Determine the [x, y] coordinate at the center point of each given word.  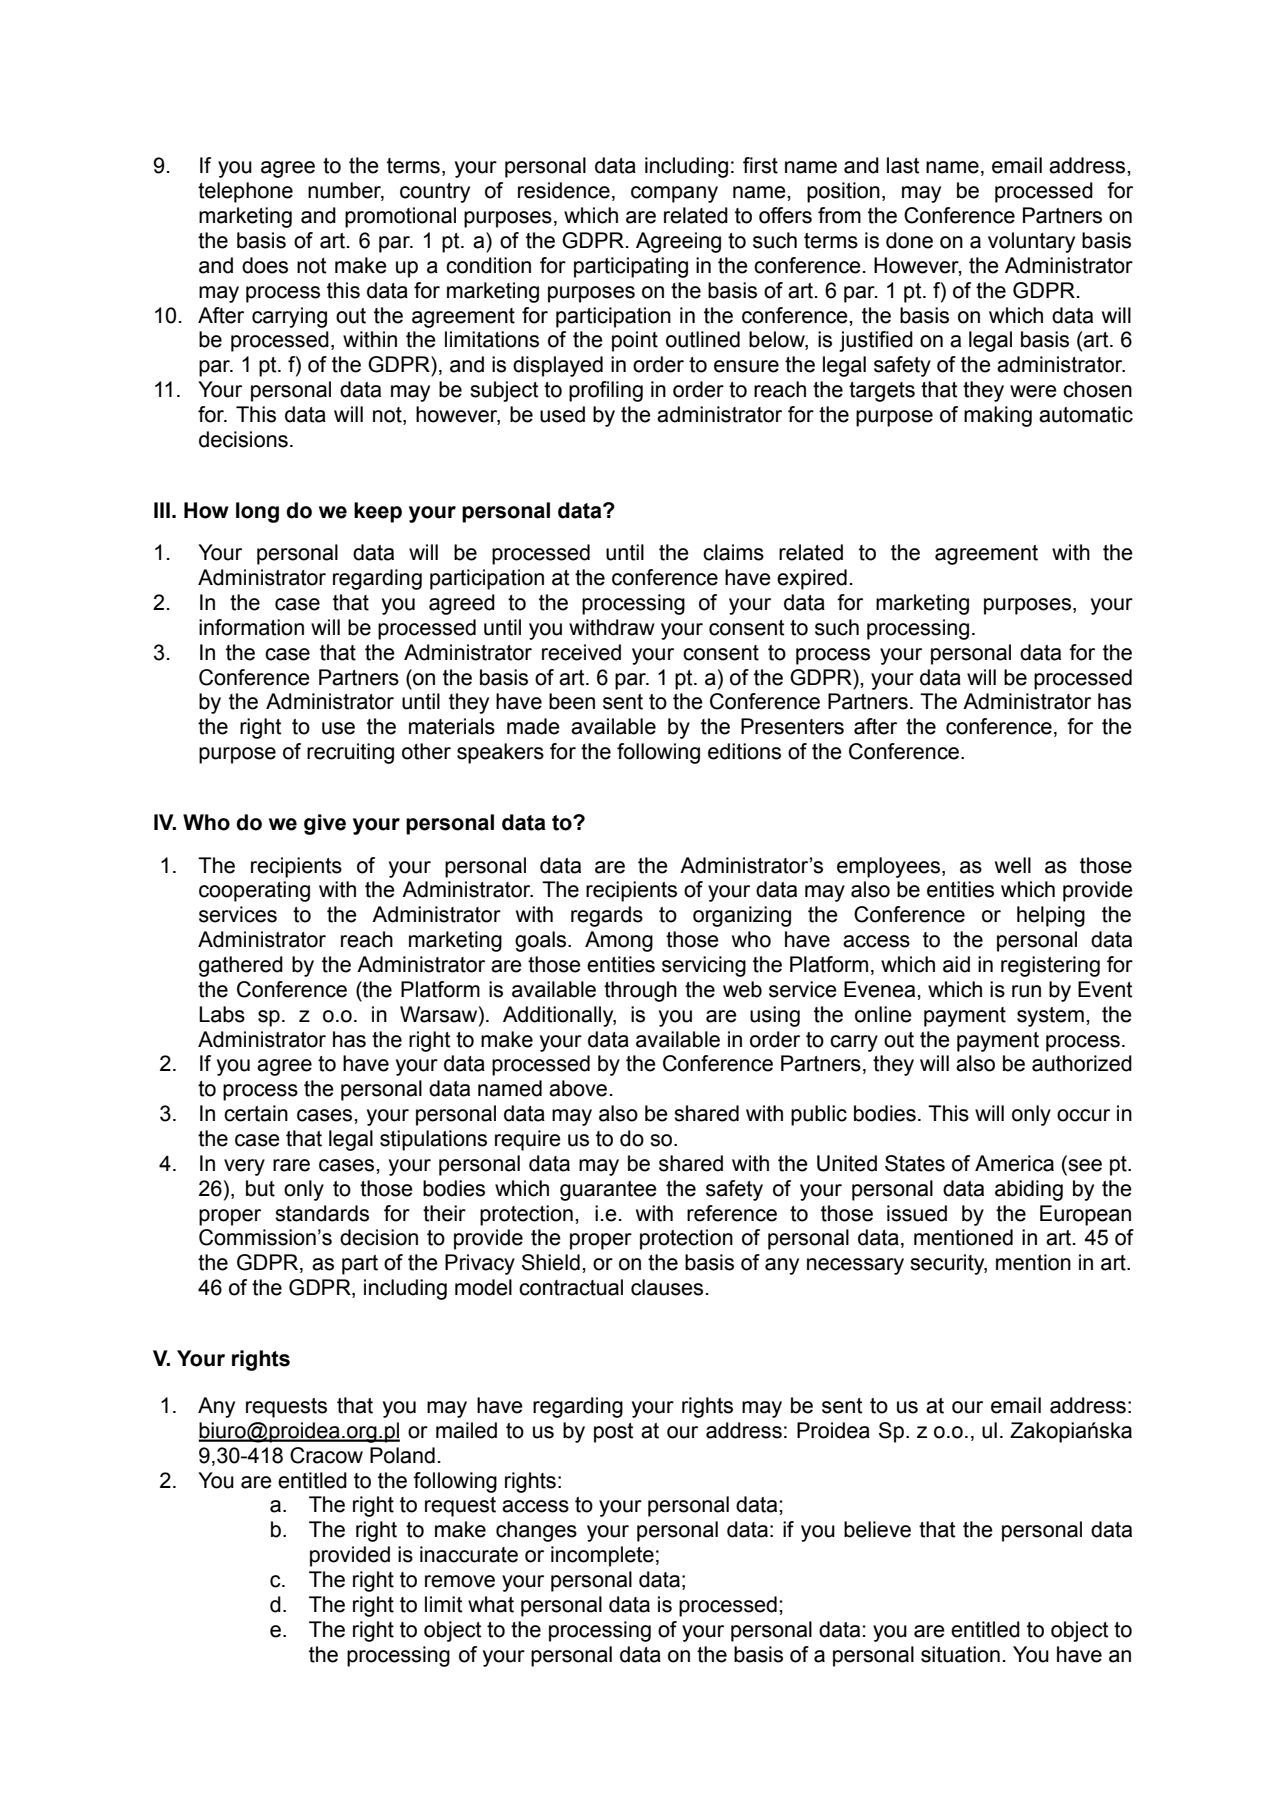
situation [960, 1654]
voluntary [1031, 242]
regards [607, 916]
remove [460, 1581]
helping [1051, 916]
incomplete [602, 1556]
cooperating [254, 891]
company [674, 194]
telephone [245, 192]
